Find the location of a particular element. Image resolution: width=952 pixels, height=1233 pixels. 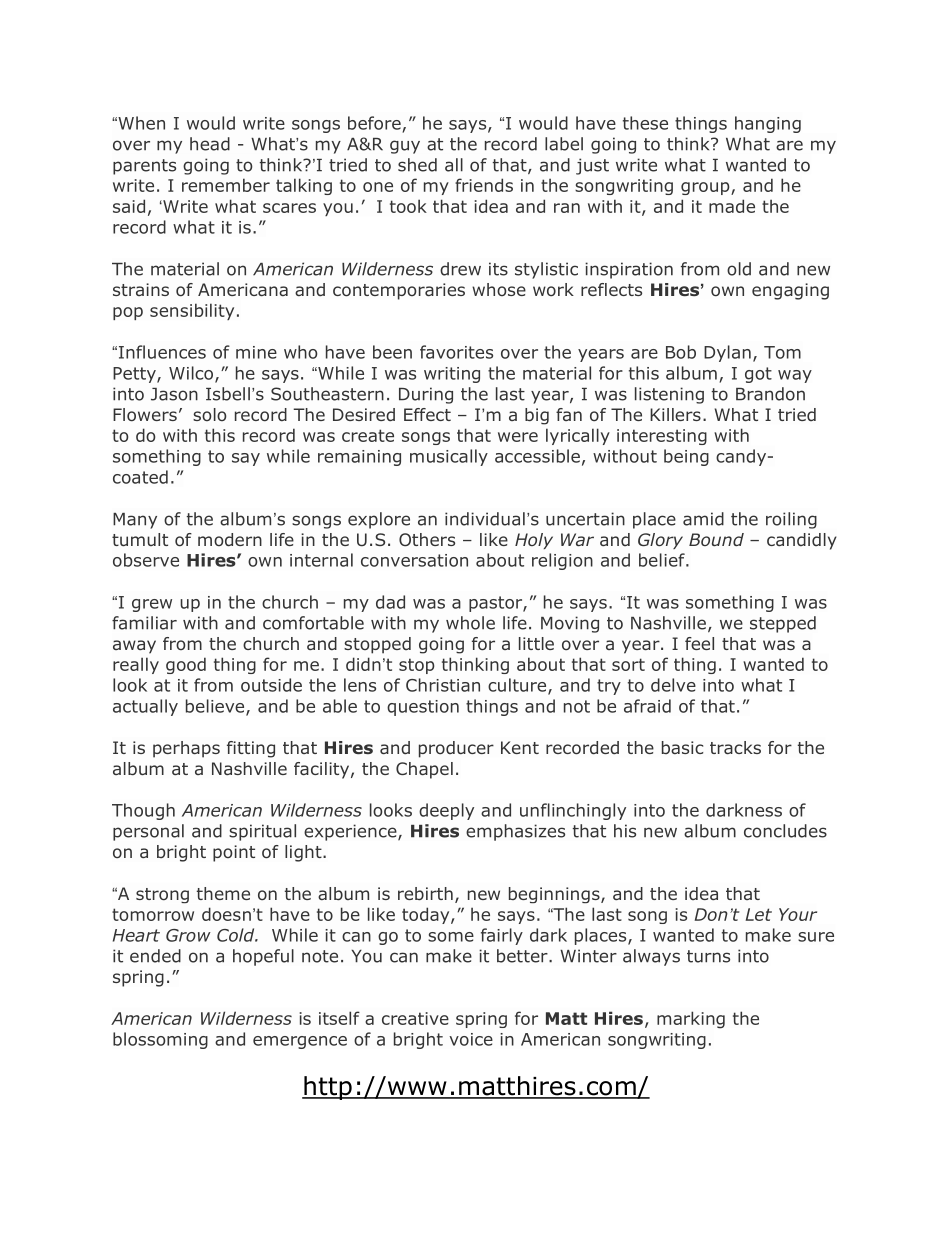

deeply is located at coordinates (446, 811).
